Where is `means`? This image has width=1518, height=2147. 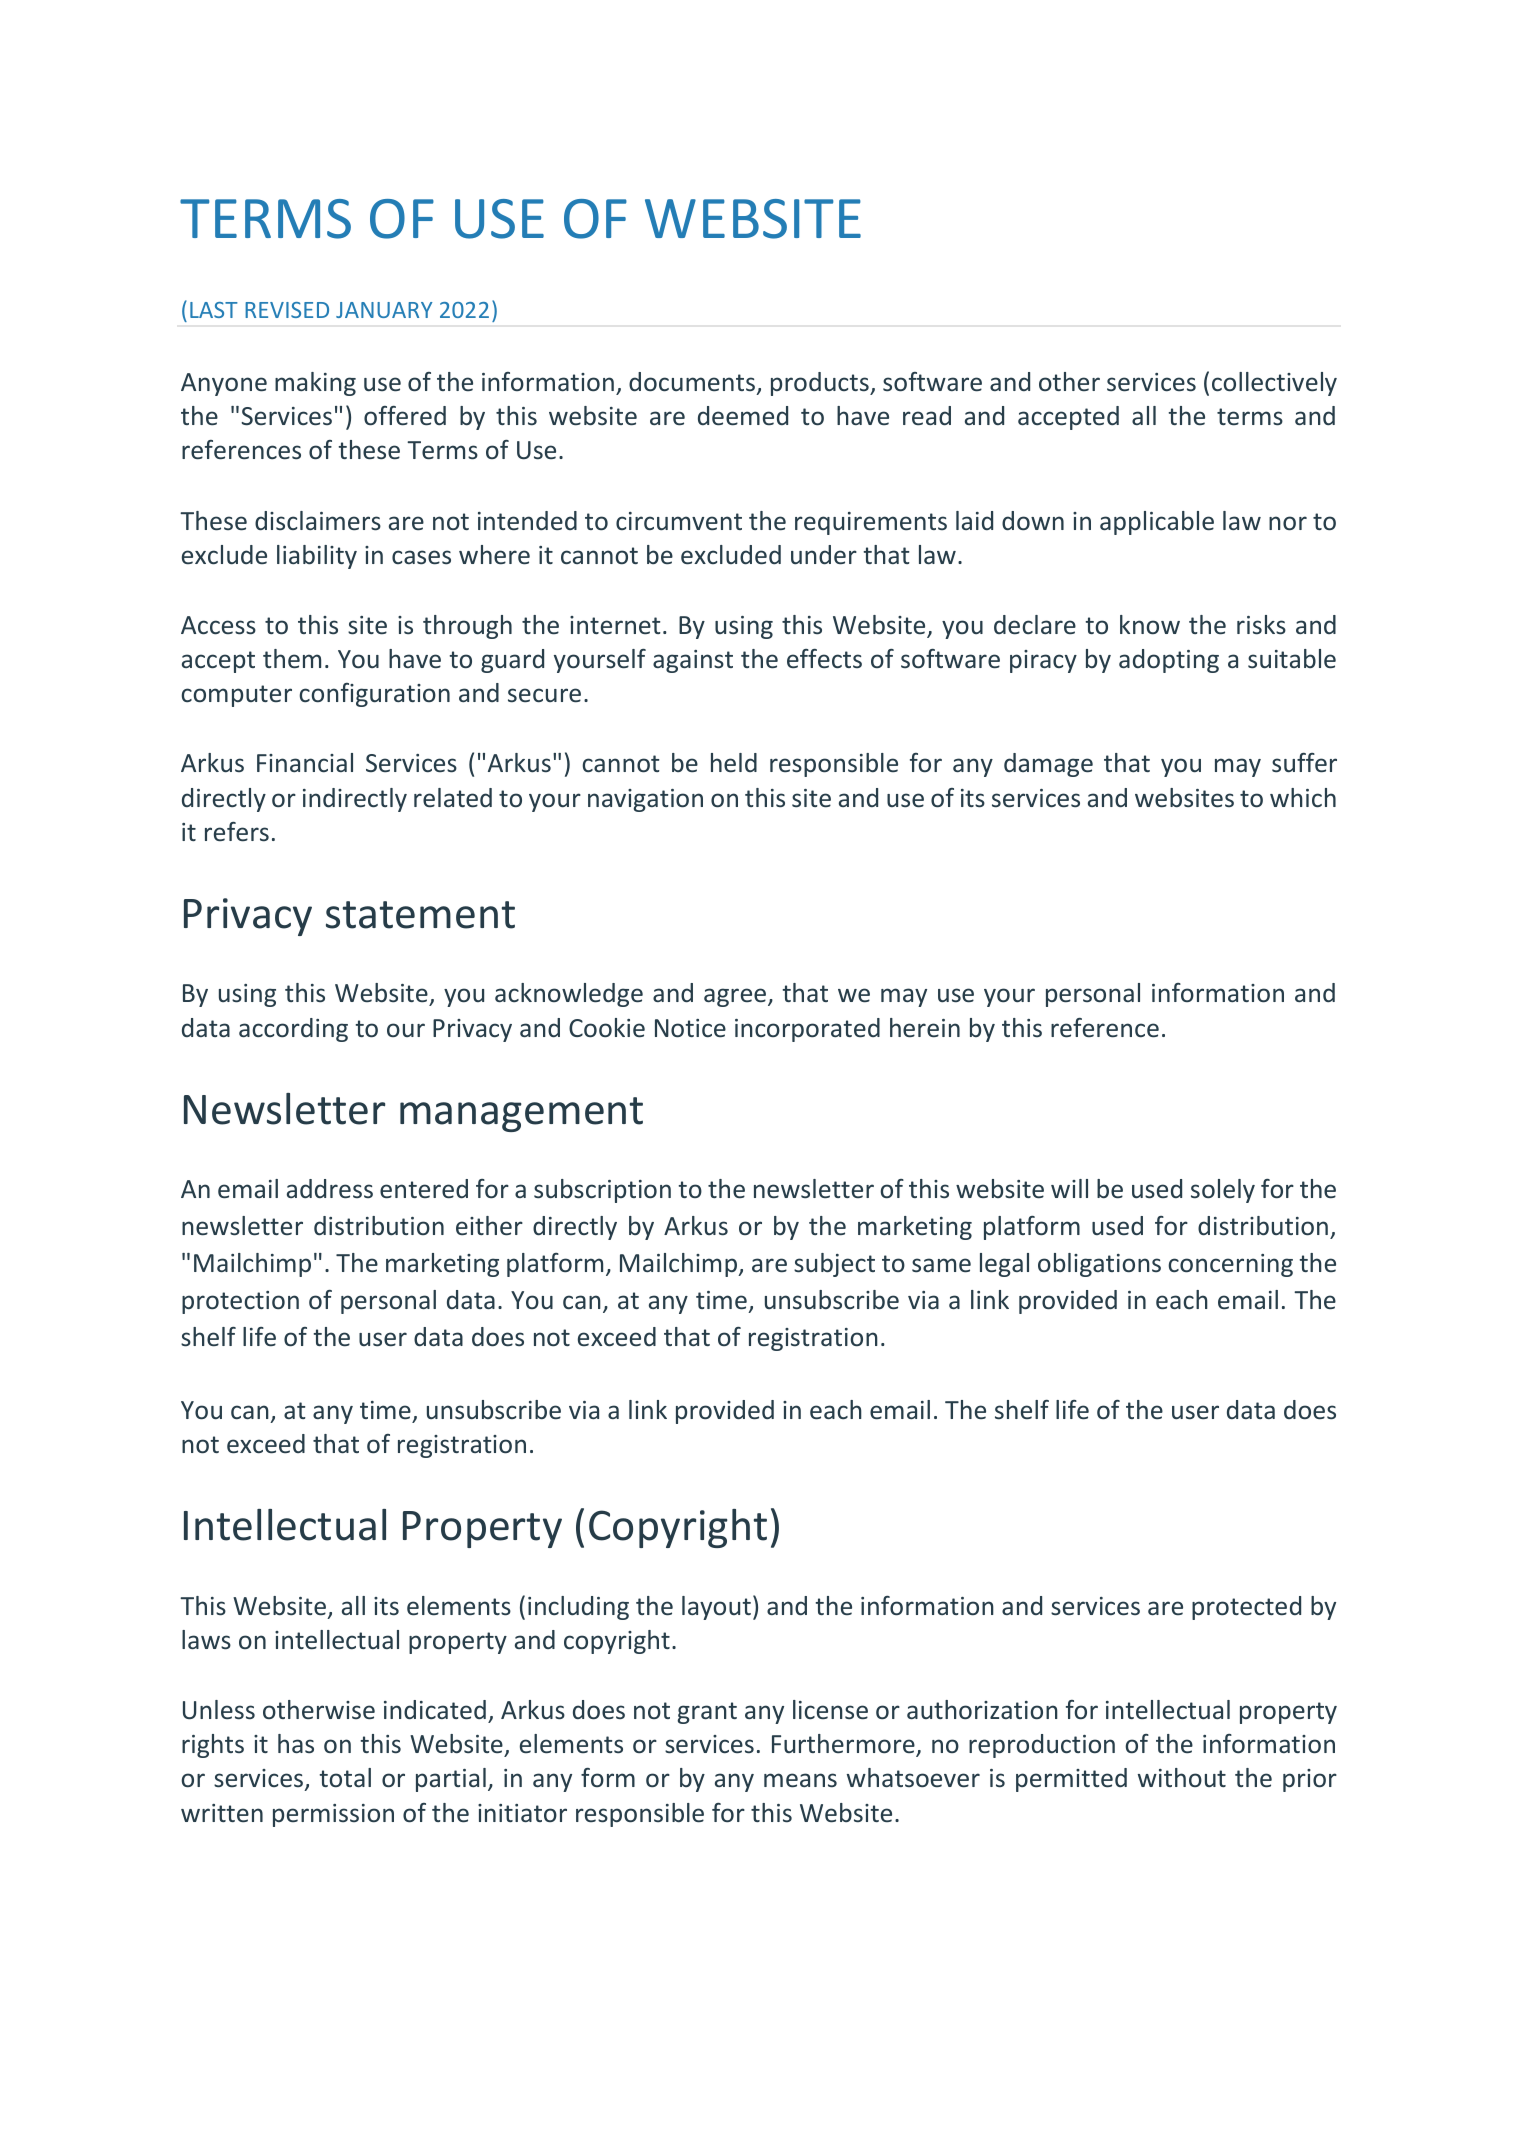 means is located at coordinates (800, 1780).
